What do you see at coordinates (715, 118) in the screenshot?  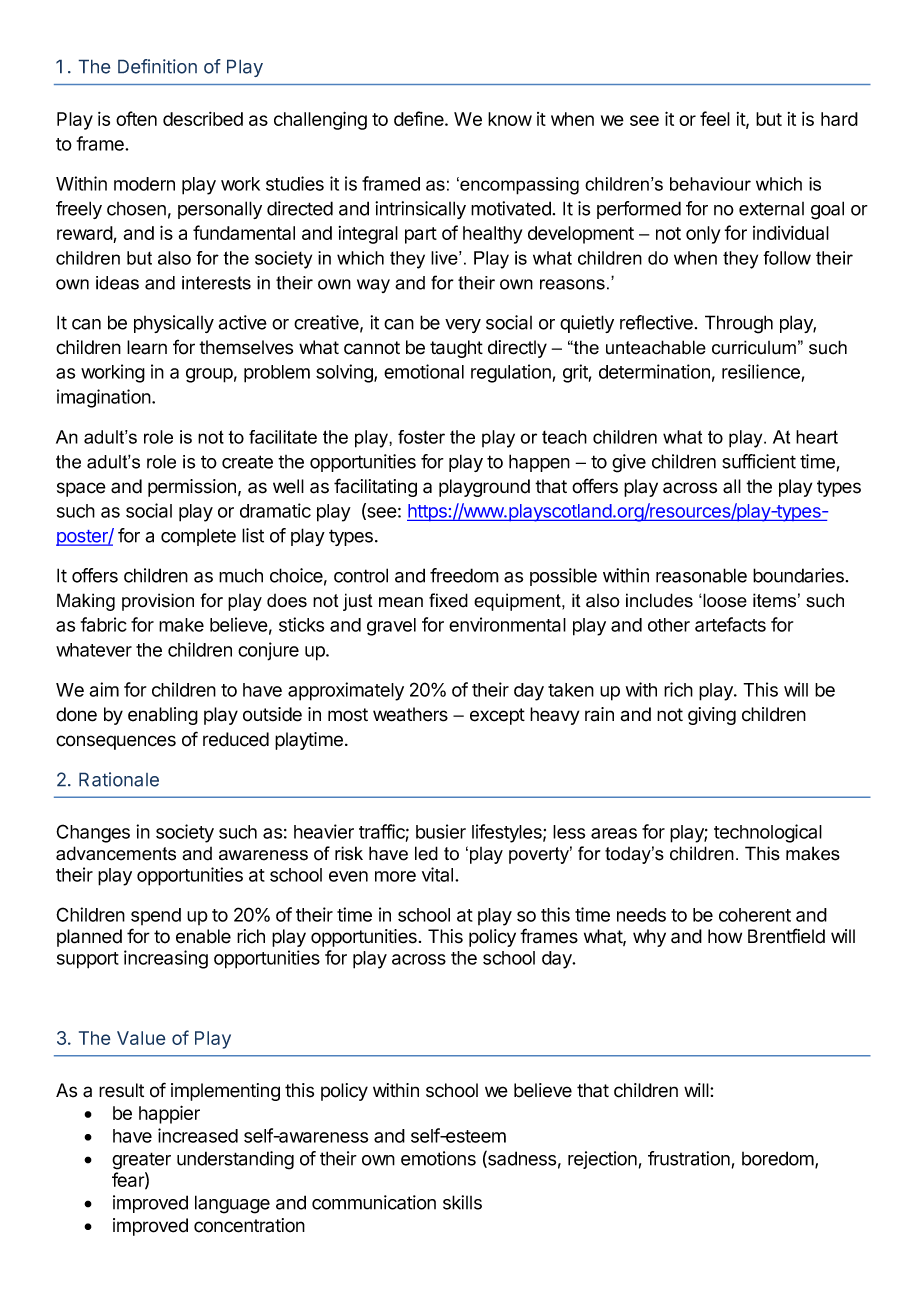 I see `feel` at bounding box center [715, 118].
